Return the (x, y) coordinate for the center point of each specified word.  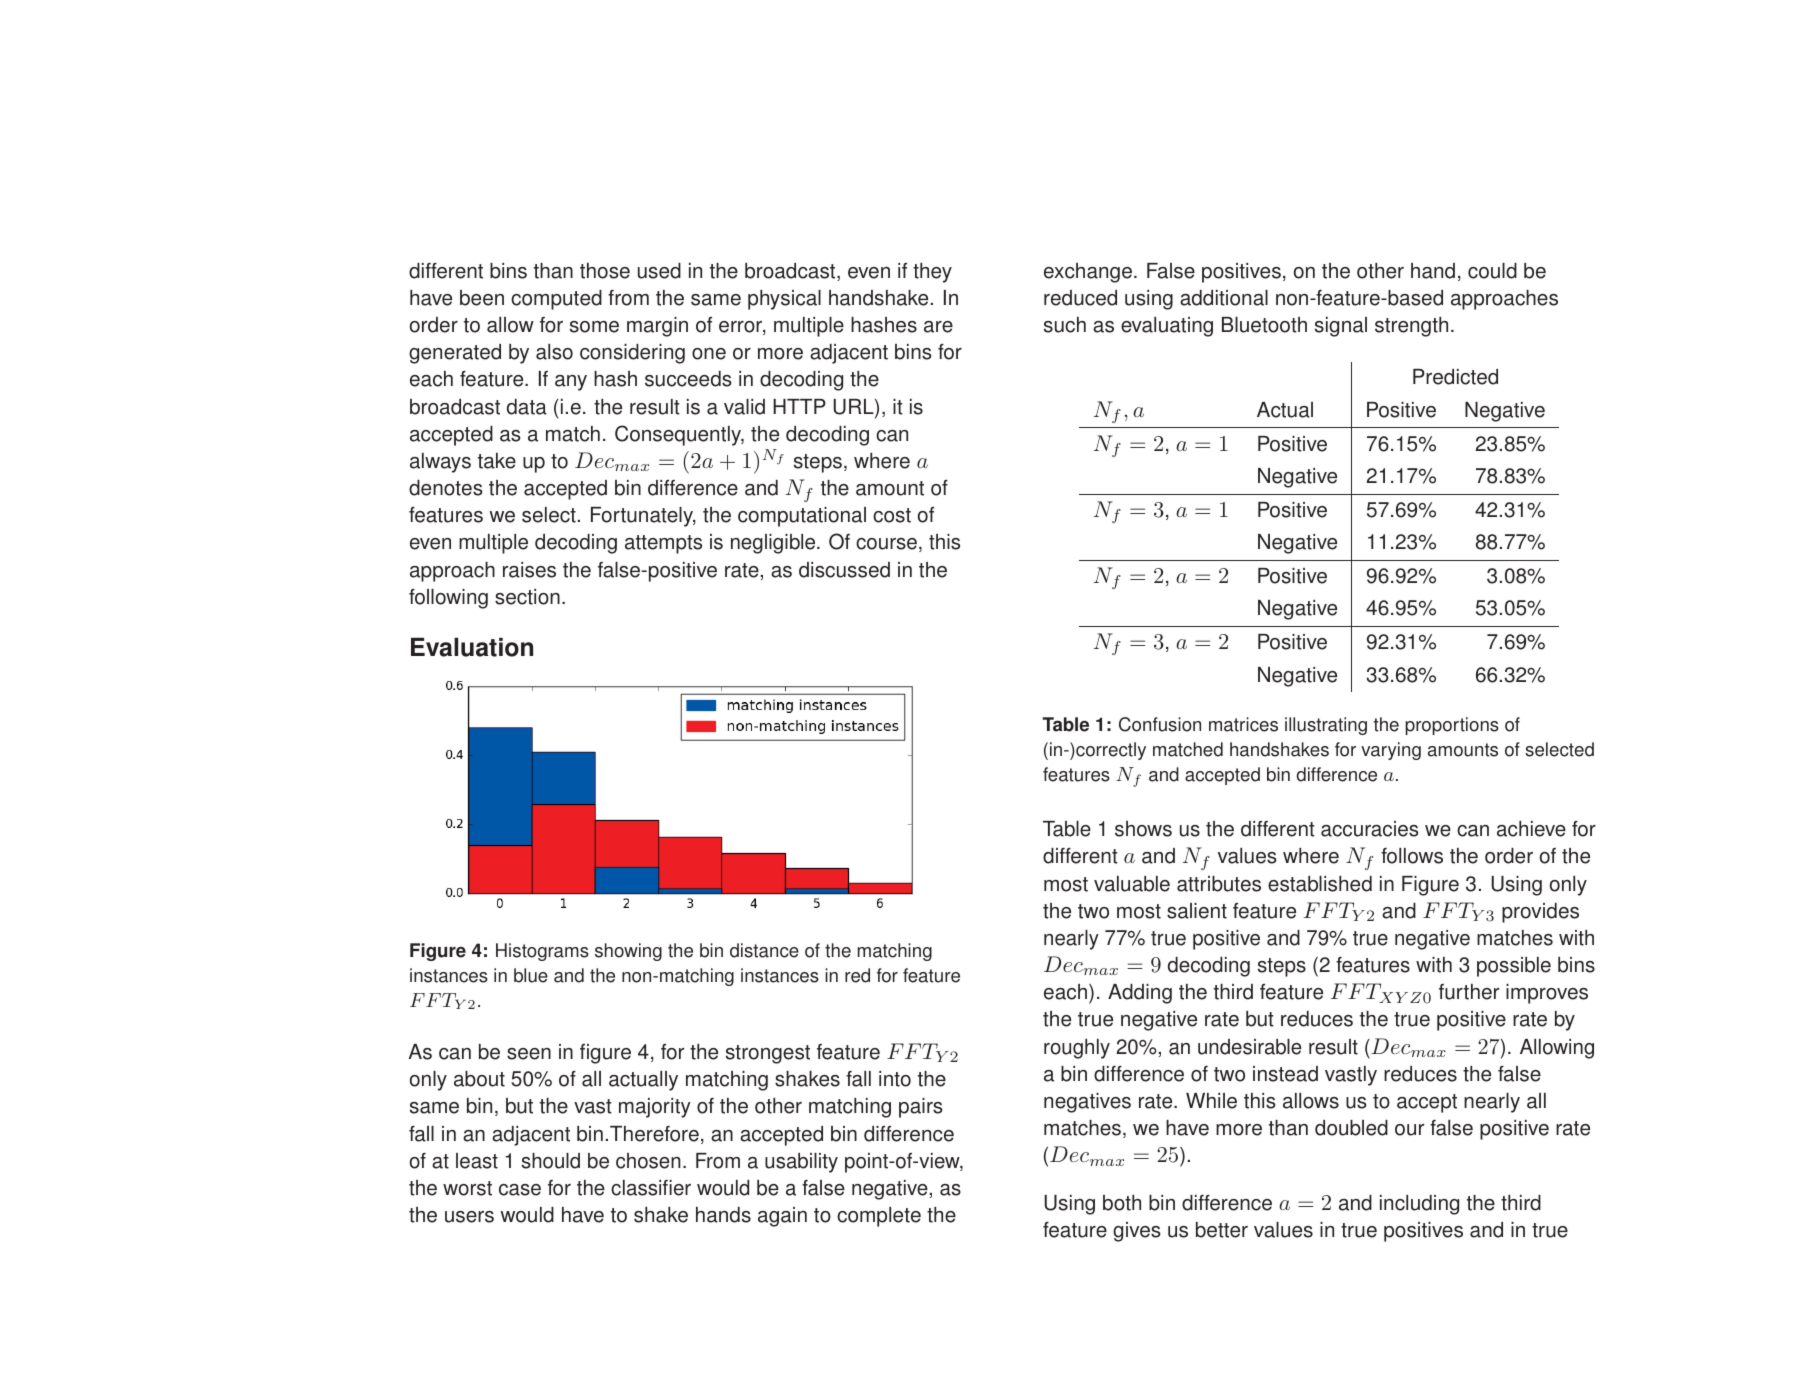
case (520, 1190)
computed (556, 300)
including (1419, 1205)
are (938, 327)
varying (1391, 751)
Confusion (1160, 724)
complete (879, 1217)
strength (1411, 327)
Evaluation (472, 647)
